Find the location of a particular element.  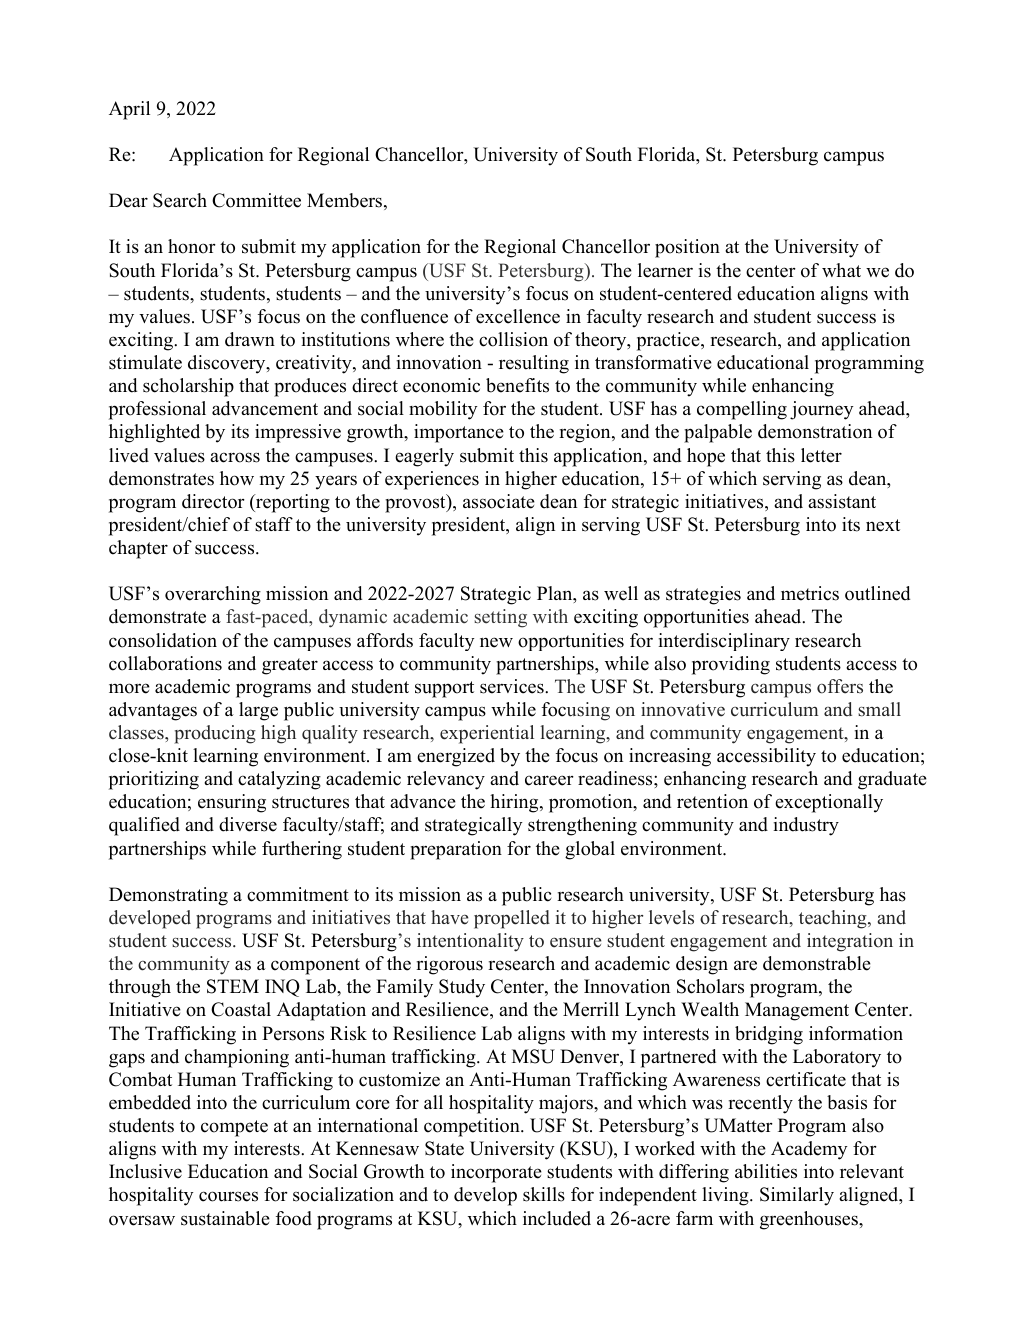

collaborations is located at coordinates (165, 663).
